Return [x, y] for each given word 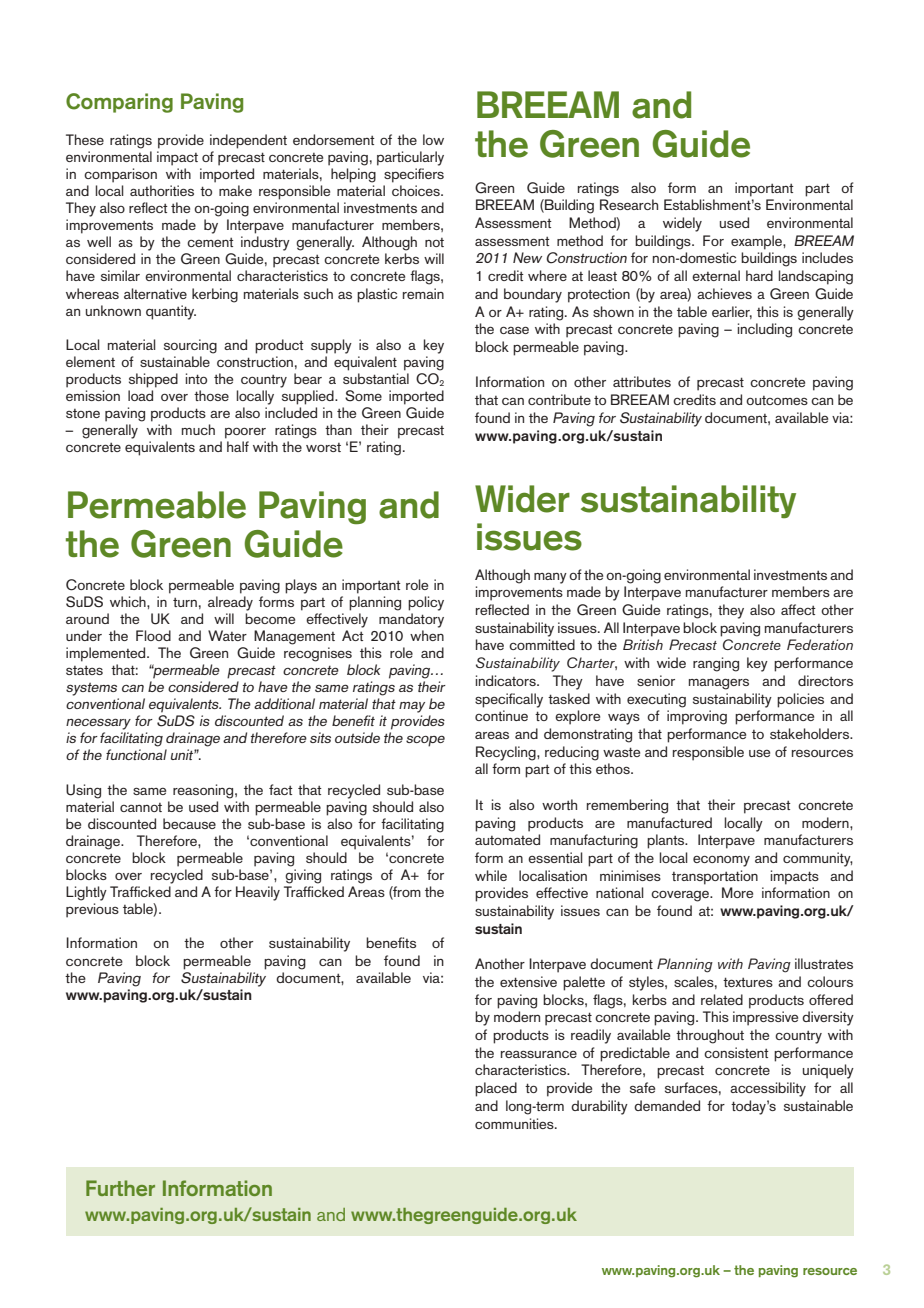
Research [629, 204]
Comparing [119, 103]
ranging [716, 664]
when [427, 635]
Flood [153, 635]
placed [496, 1089]
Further [120, 1188]
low [433, 139]
